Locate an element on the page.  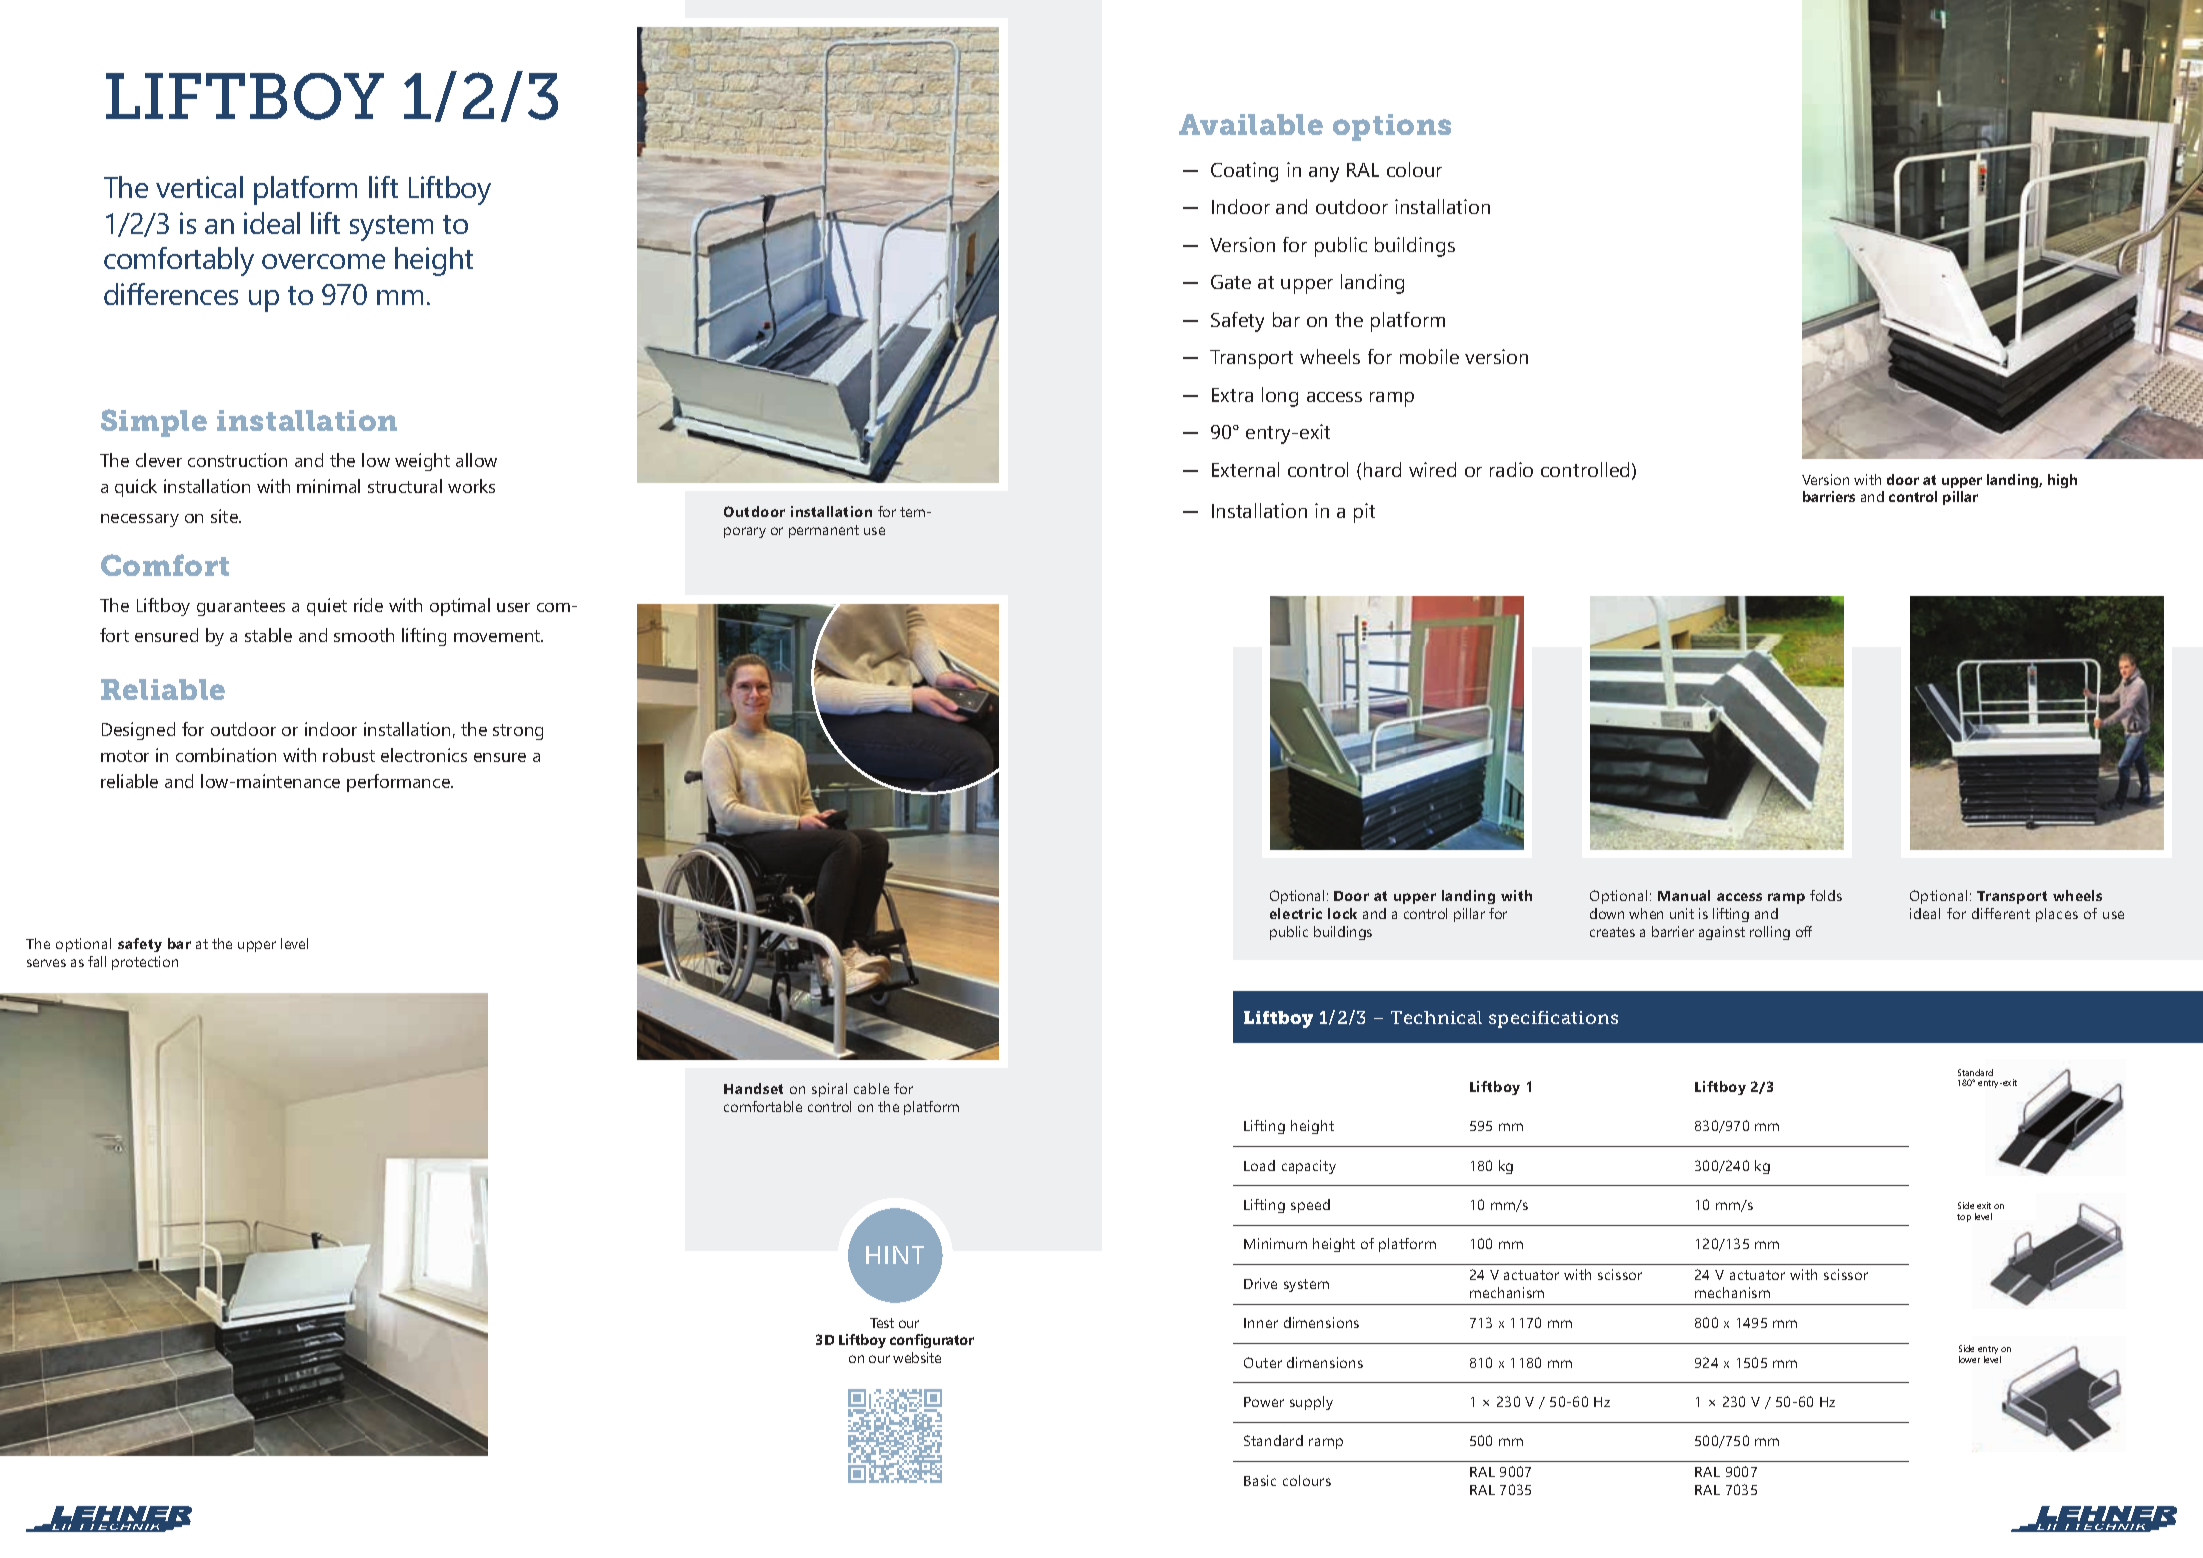
performance is located at coordinates (399, 783).
